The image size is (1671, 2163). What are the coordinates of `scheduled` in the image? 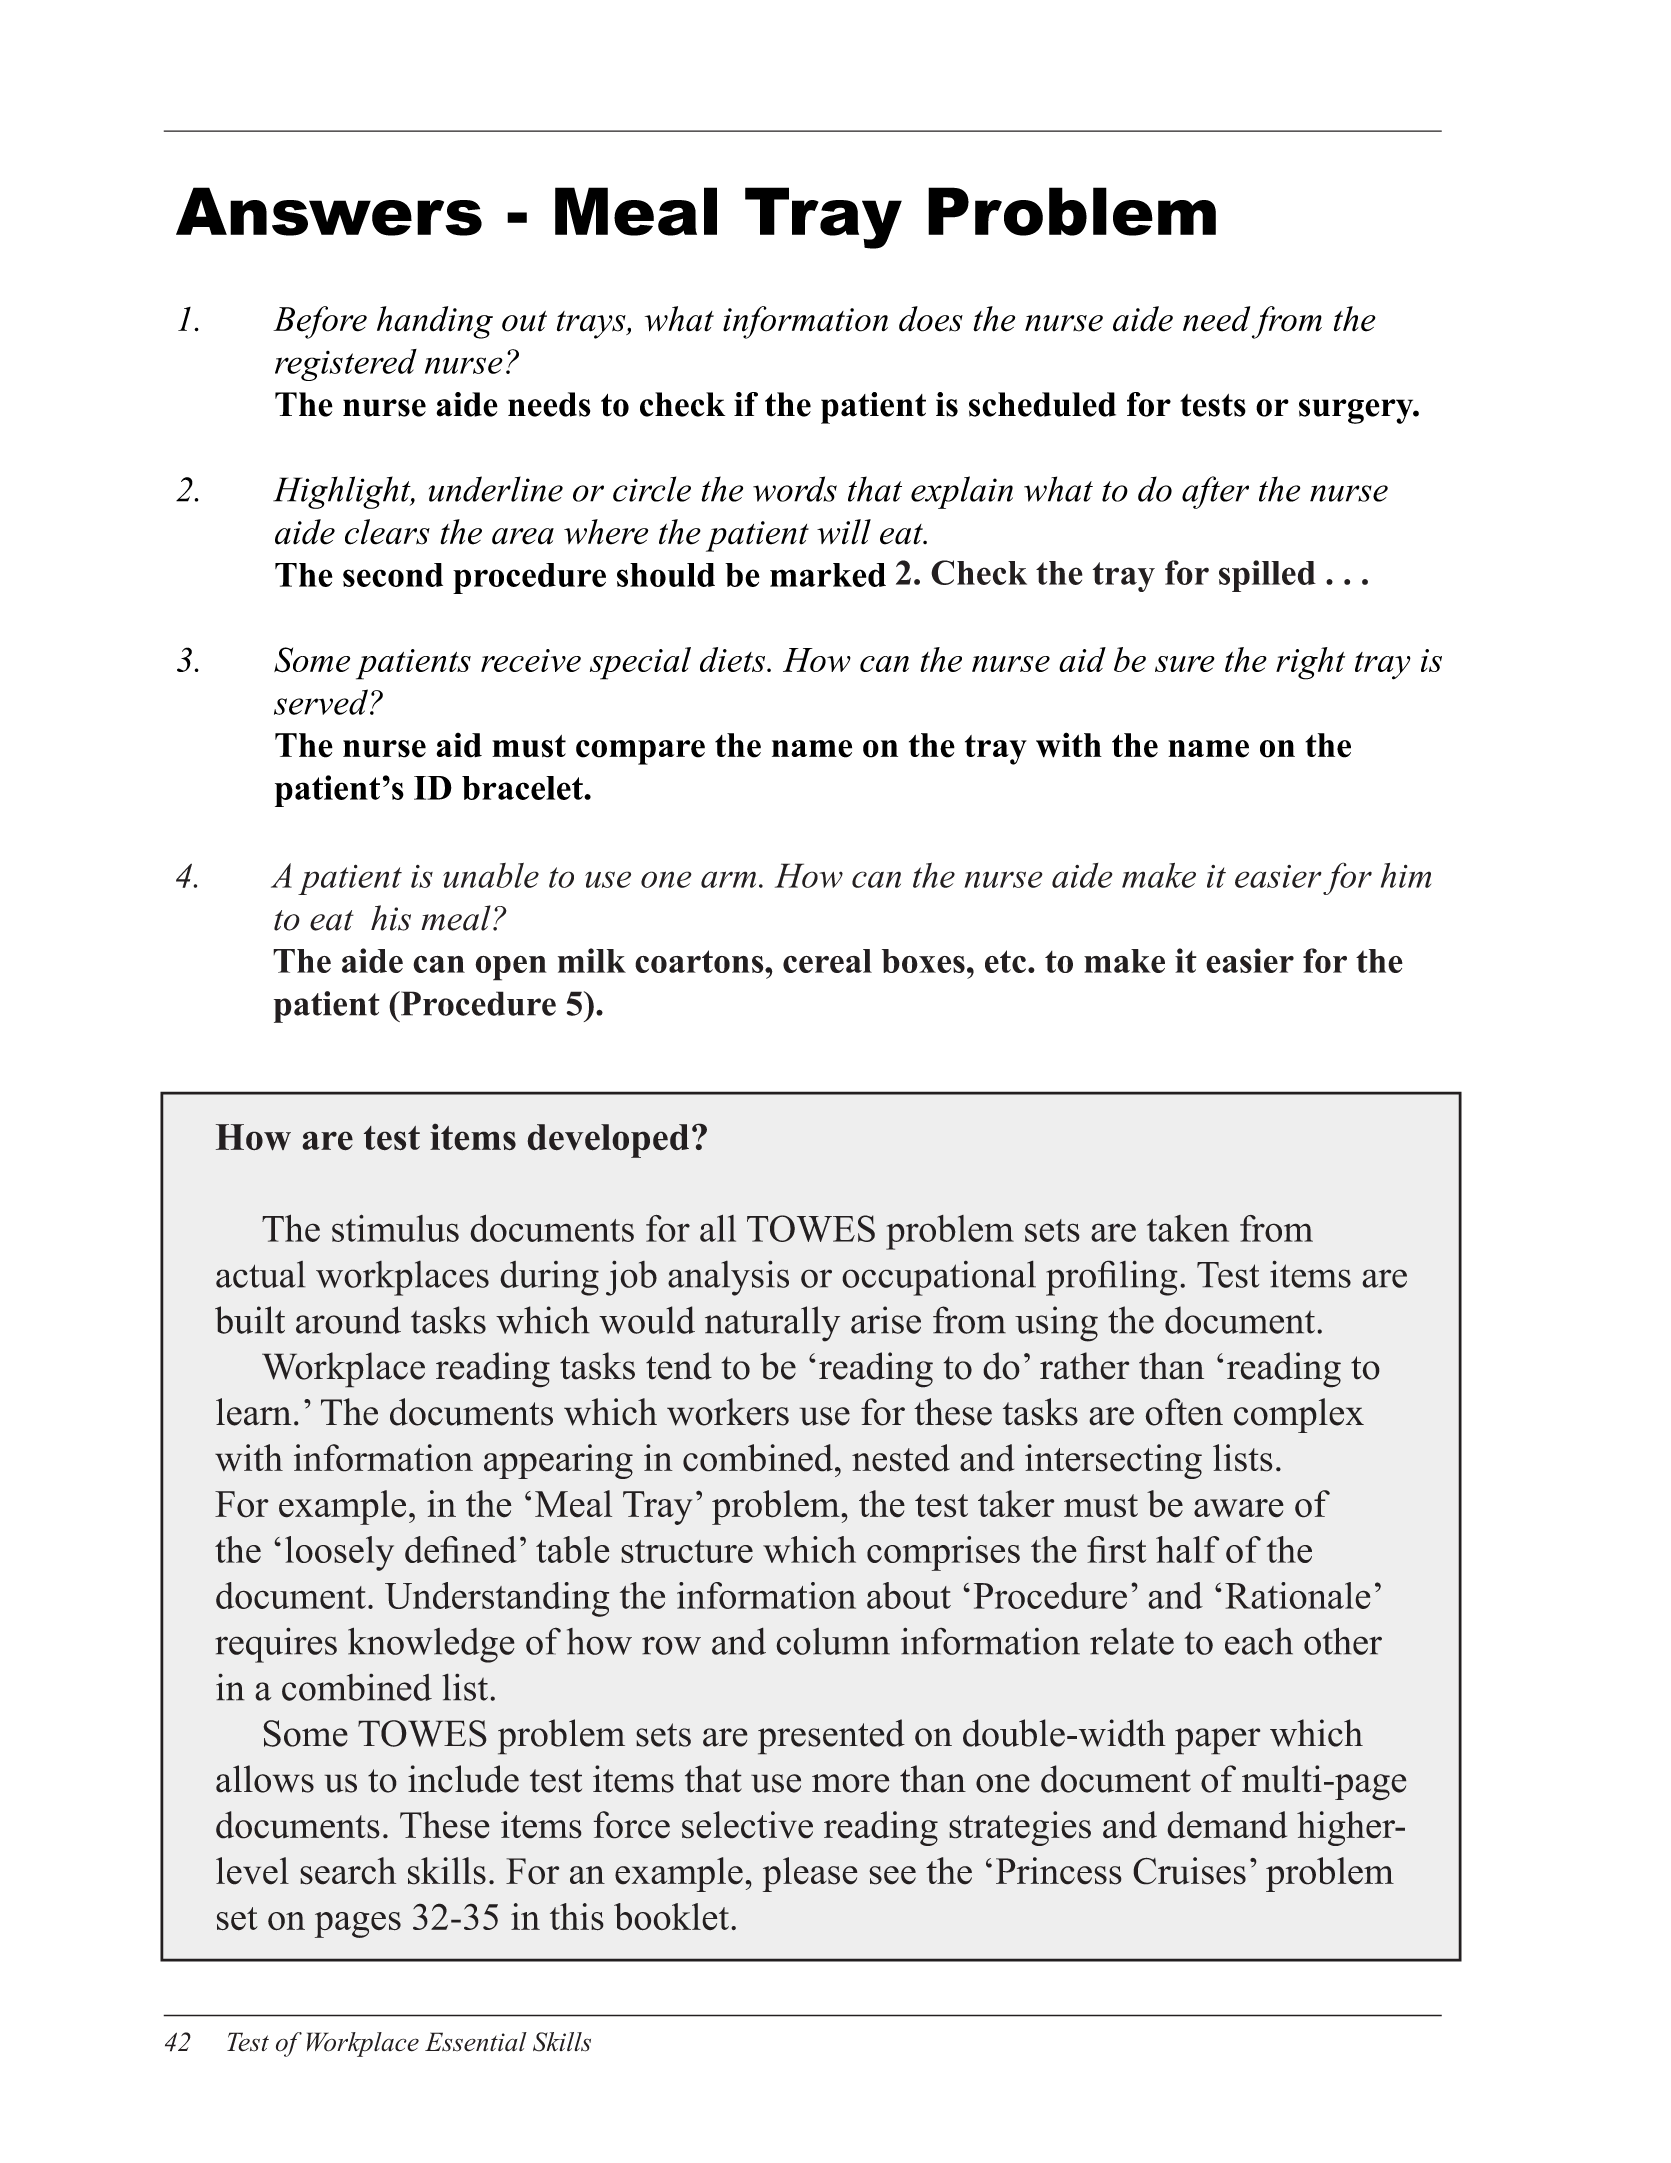 It's located at (1042, 404).
